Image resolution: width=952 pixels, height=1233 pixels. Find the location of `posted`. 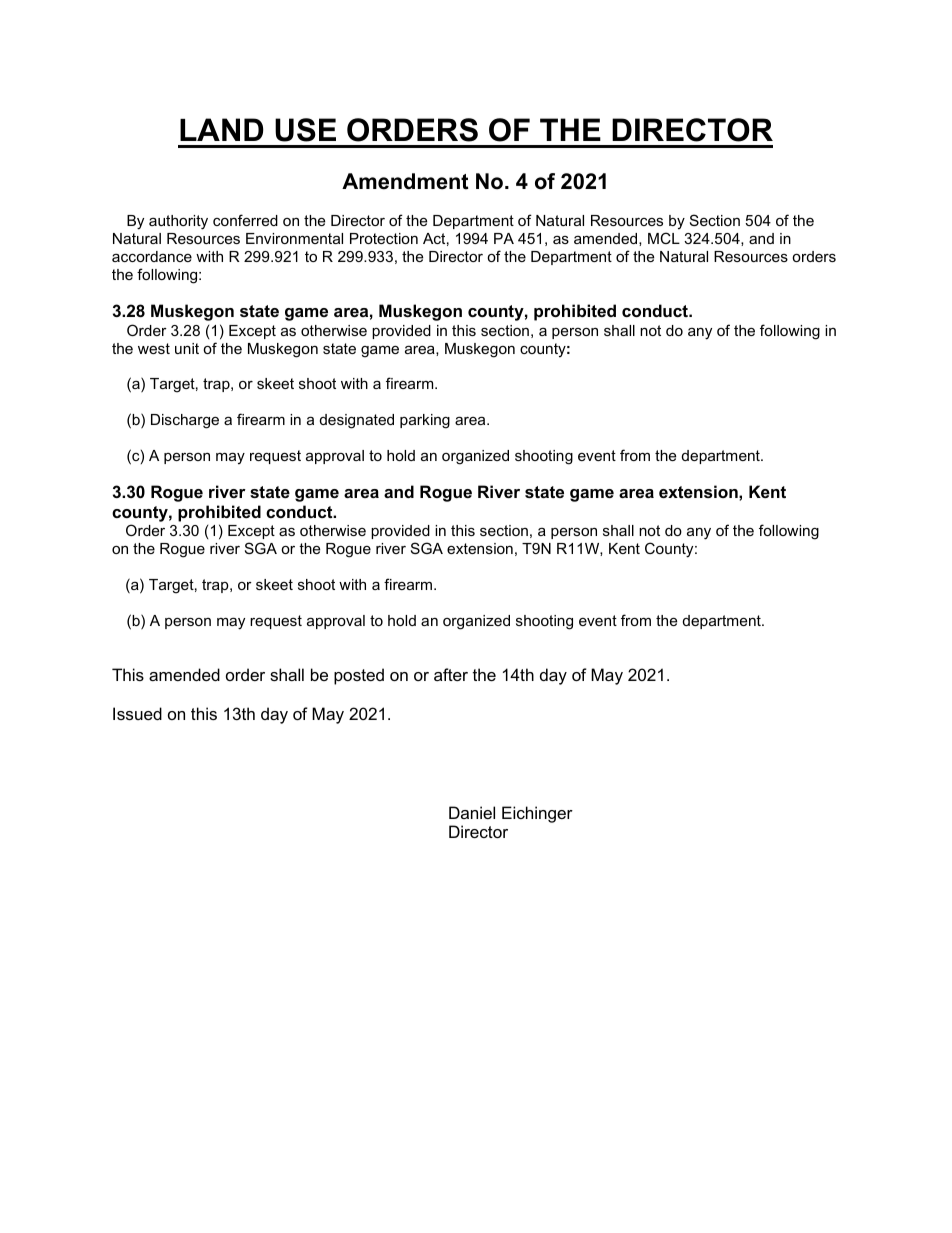

posted is located at coordinates (359, 676).
